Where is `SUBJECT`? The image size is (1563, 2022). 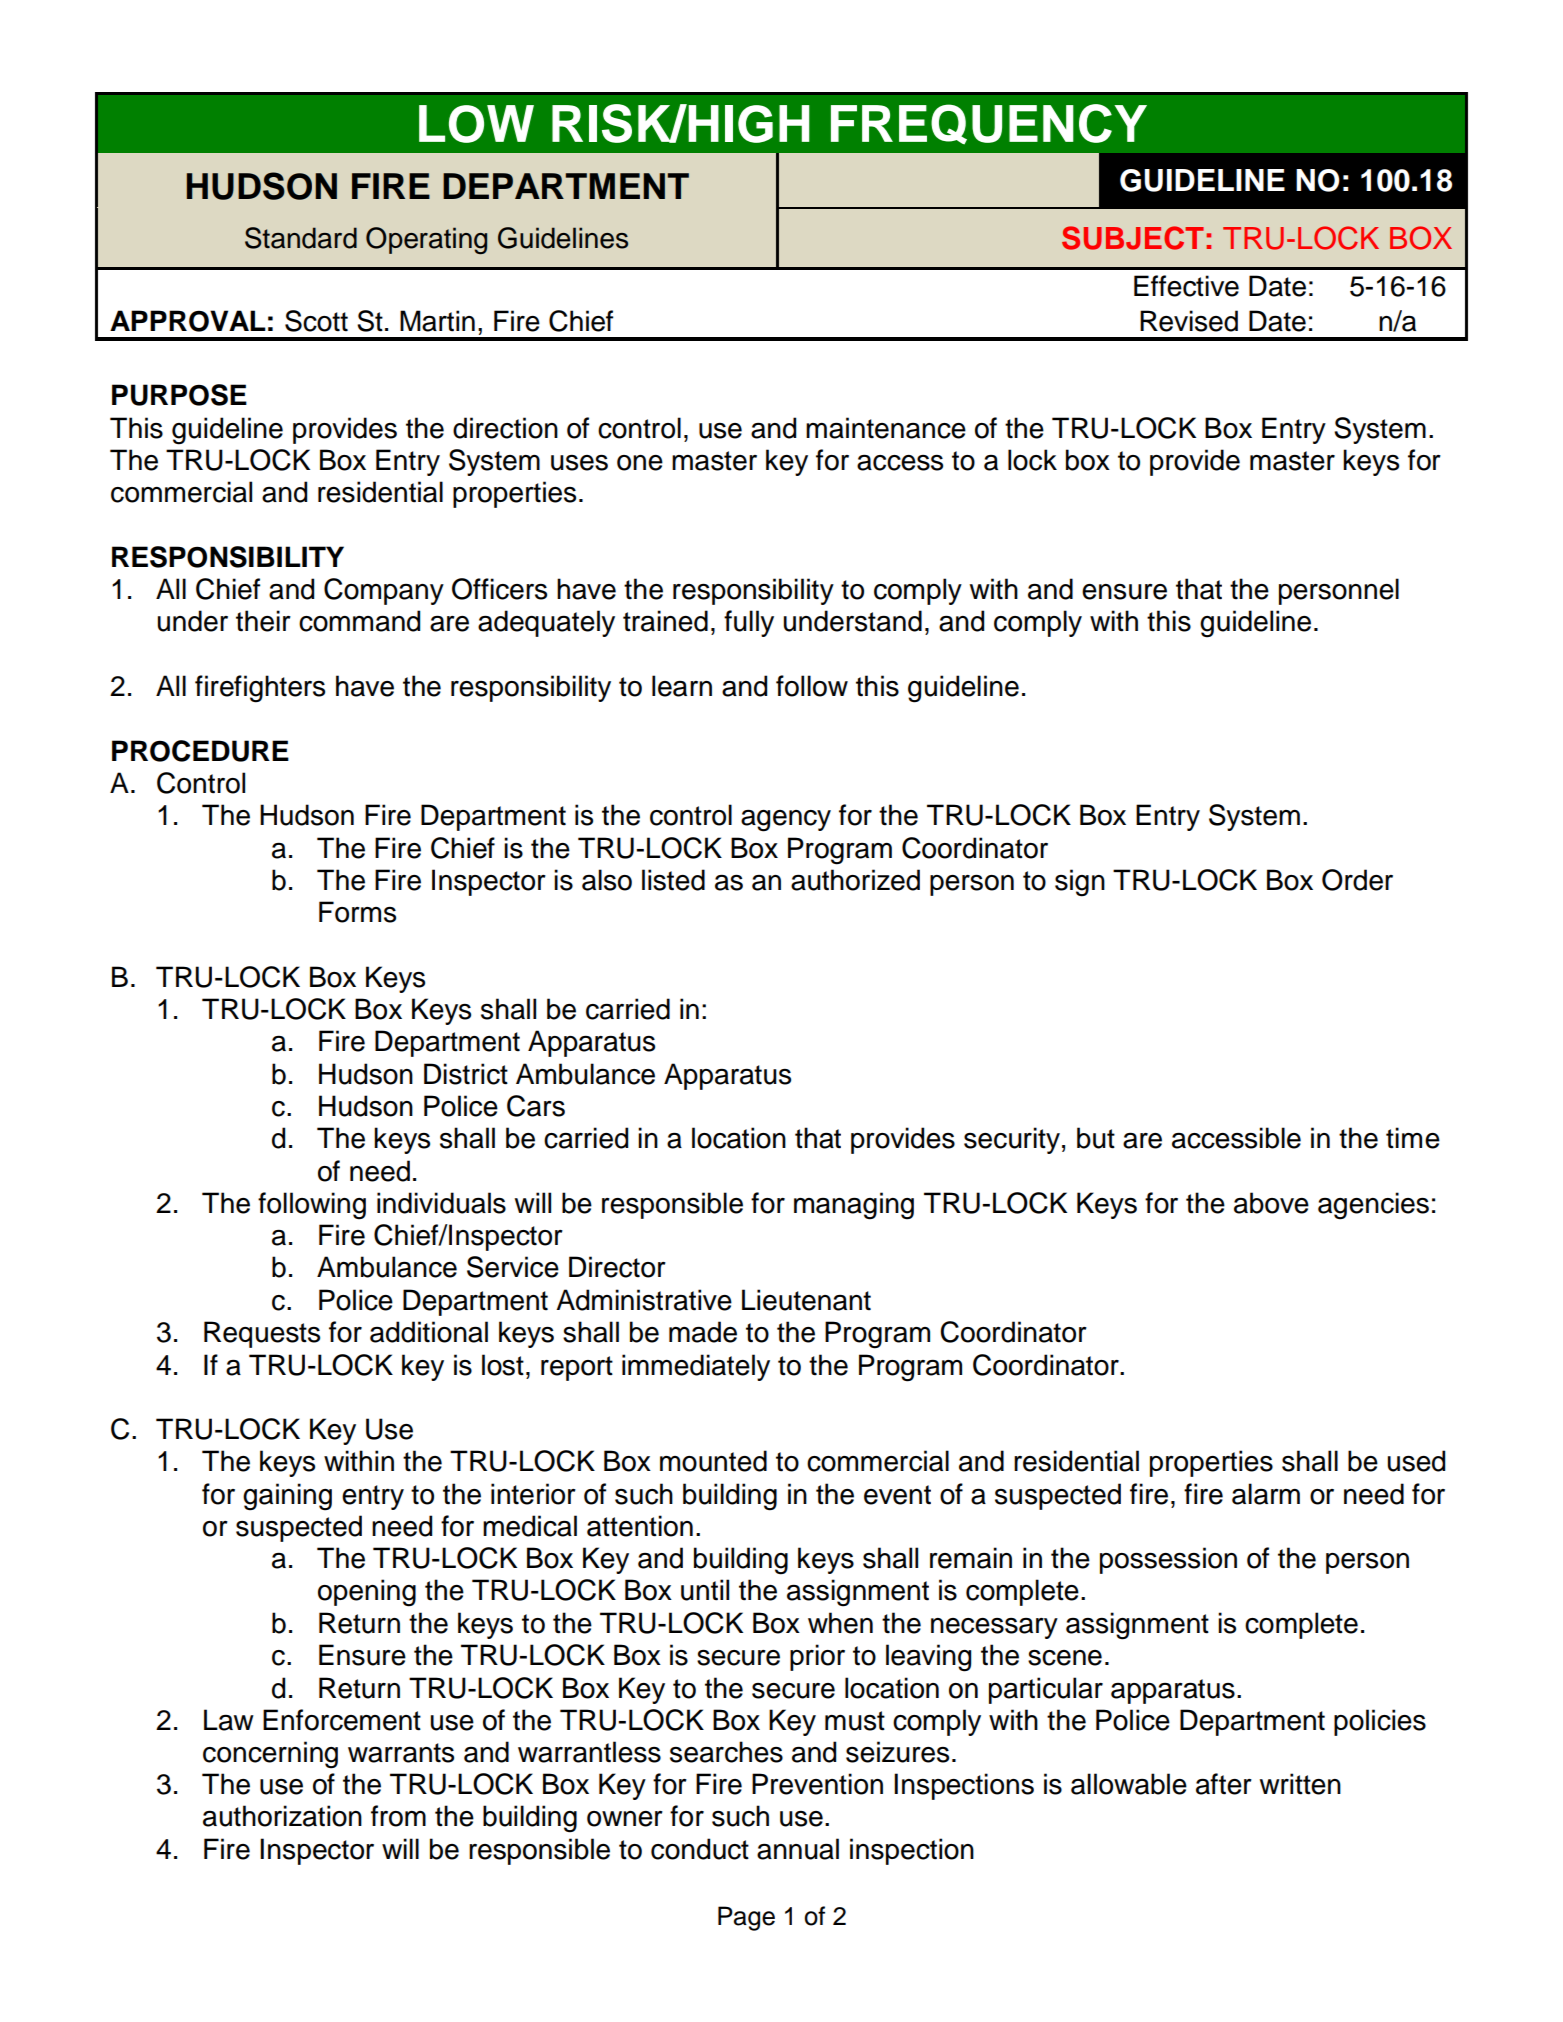 SUBJECT is located at coordinates (1133, 238).
